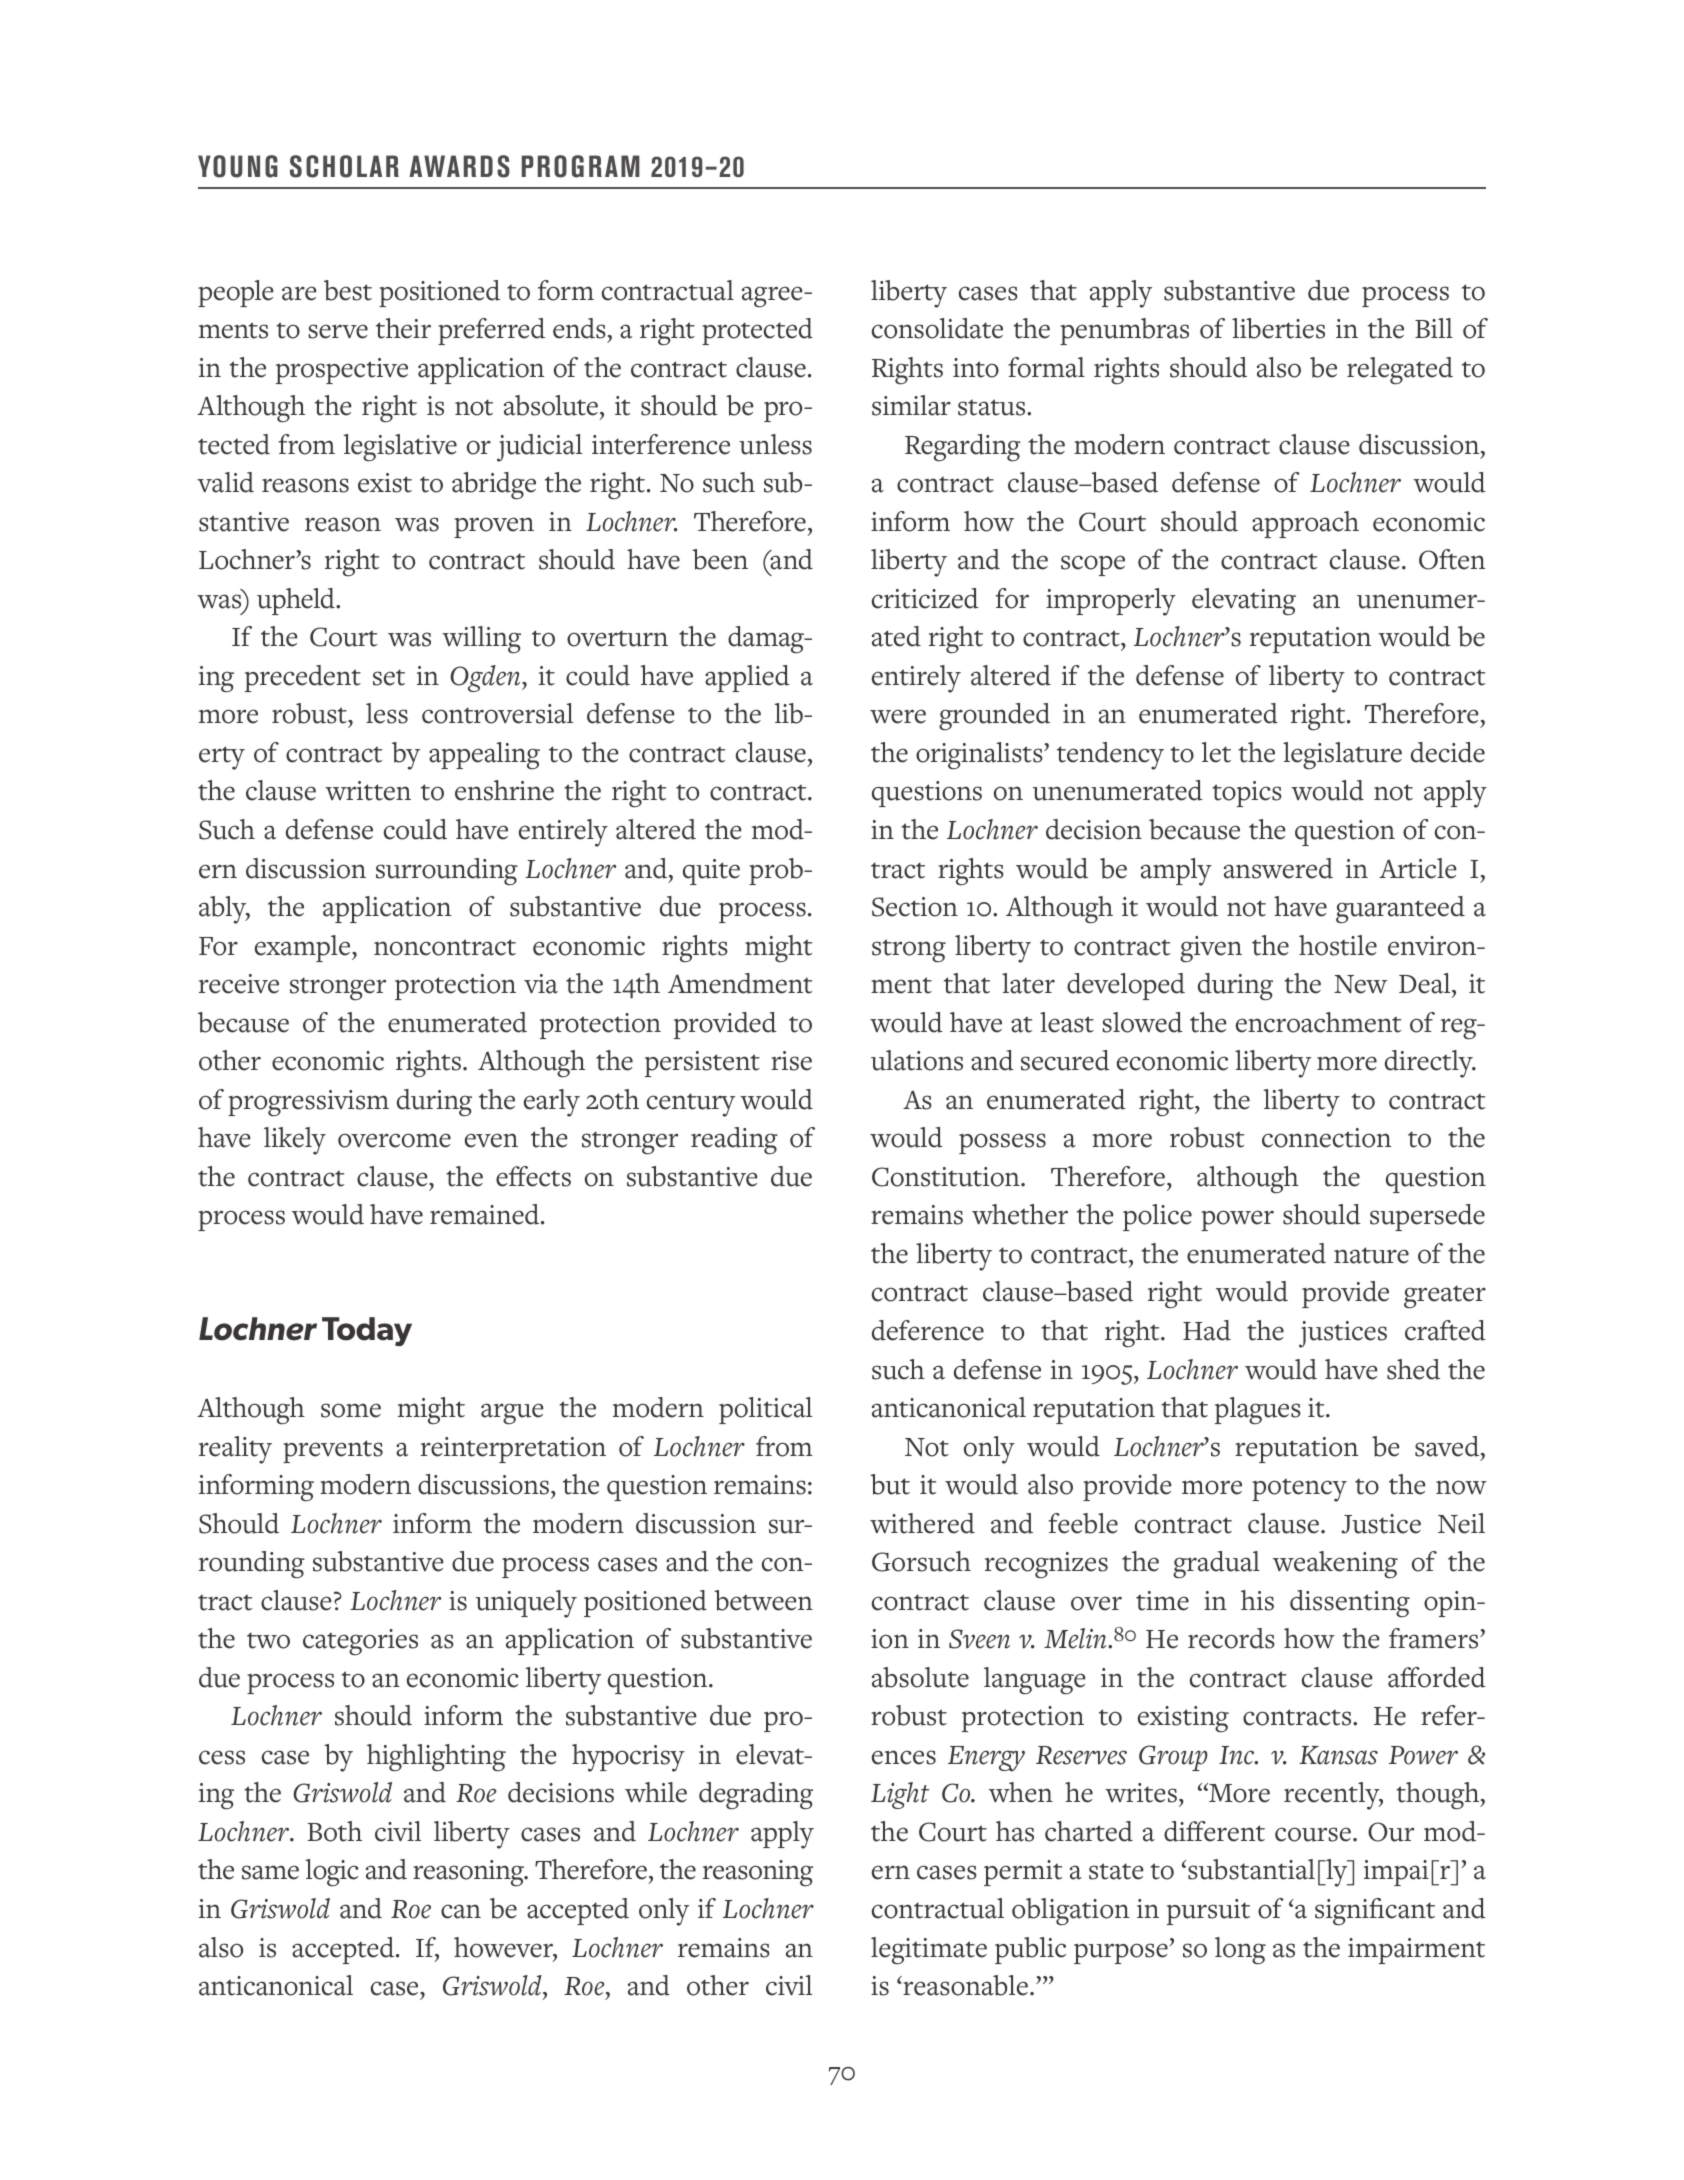  I want to click on rise, so click(791, 1061).
